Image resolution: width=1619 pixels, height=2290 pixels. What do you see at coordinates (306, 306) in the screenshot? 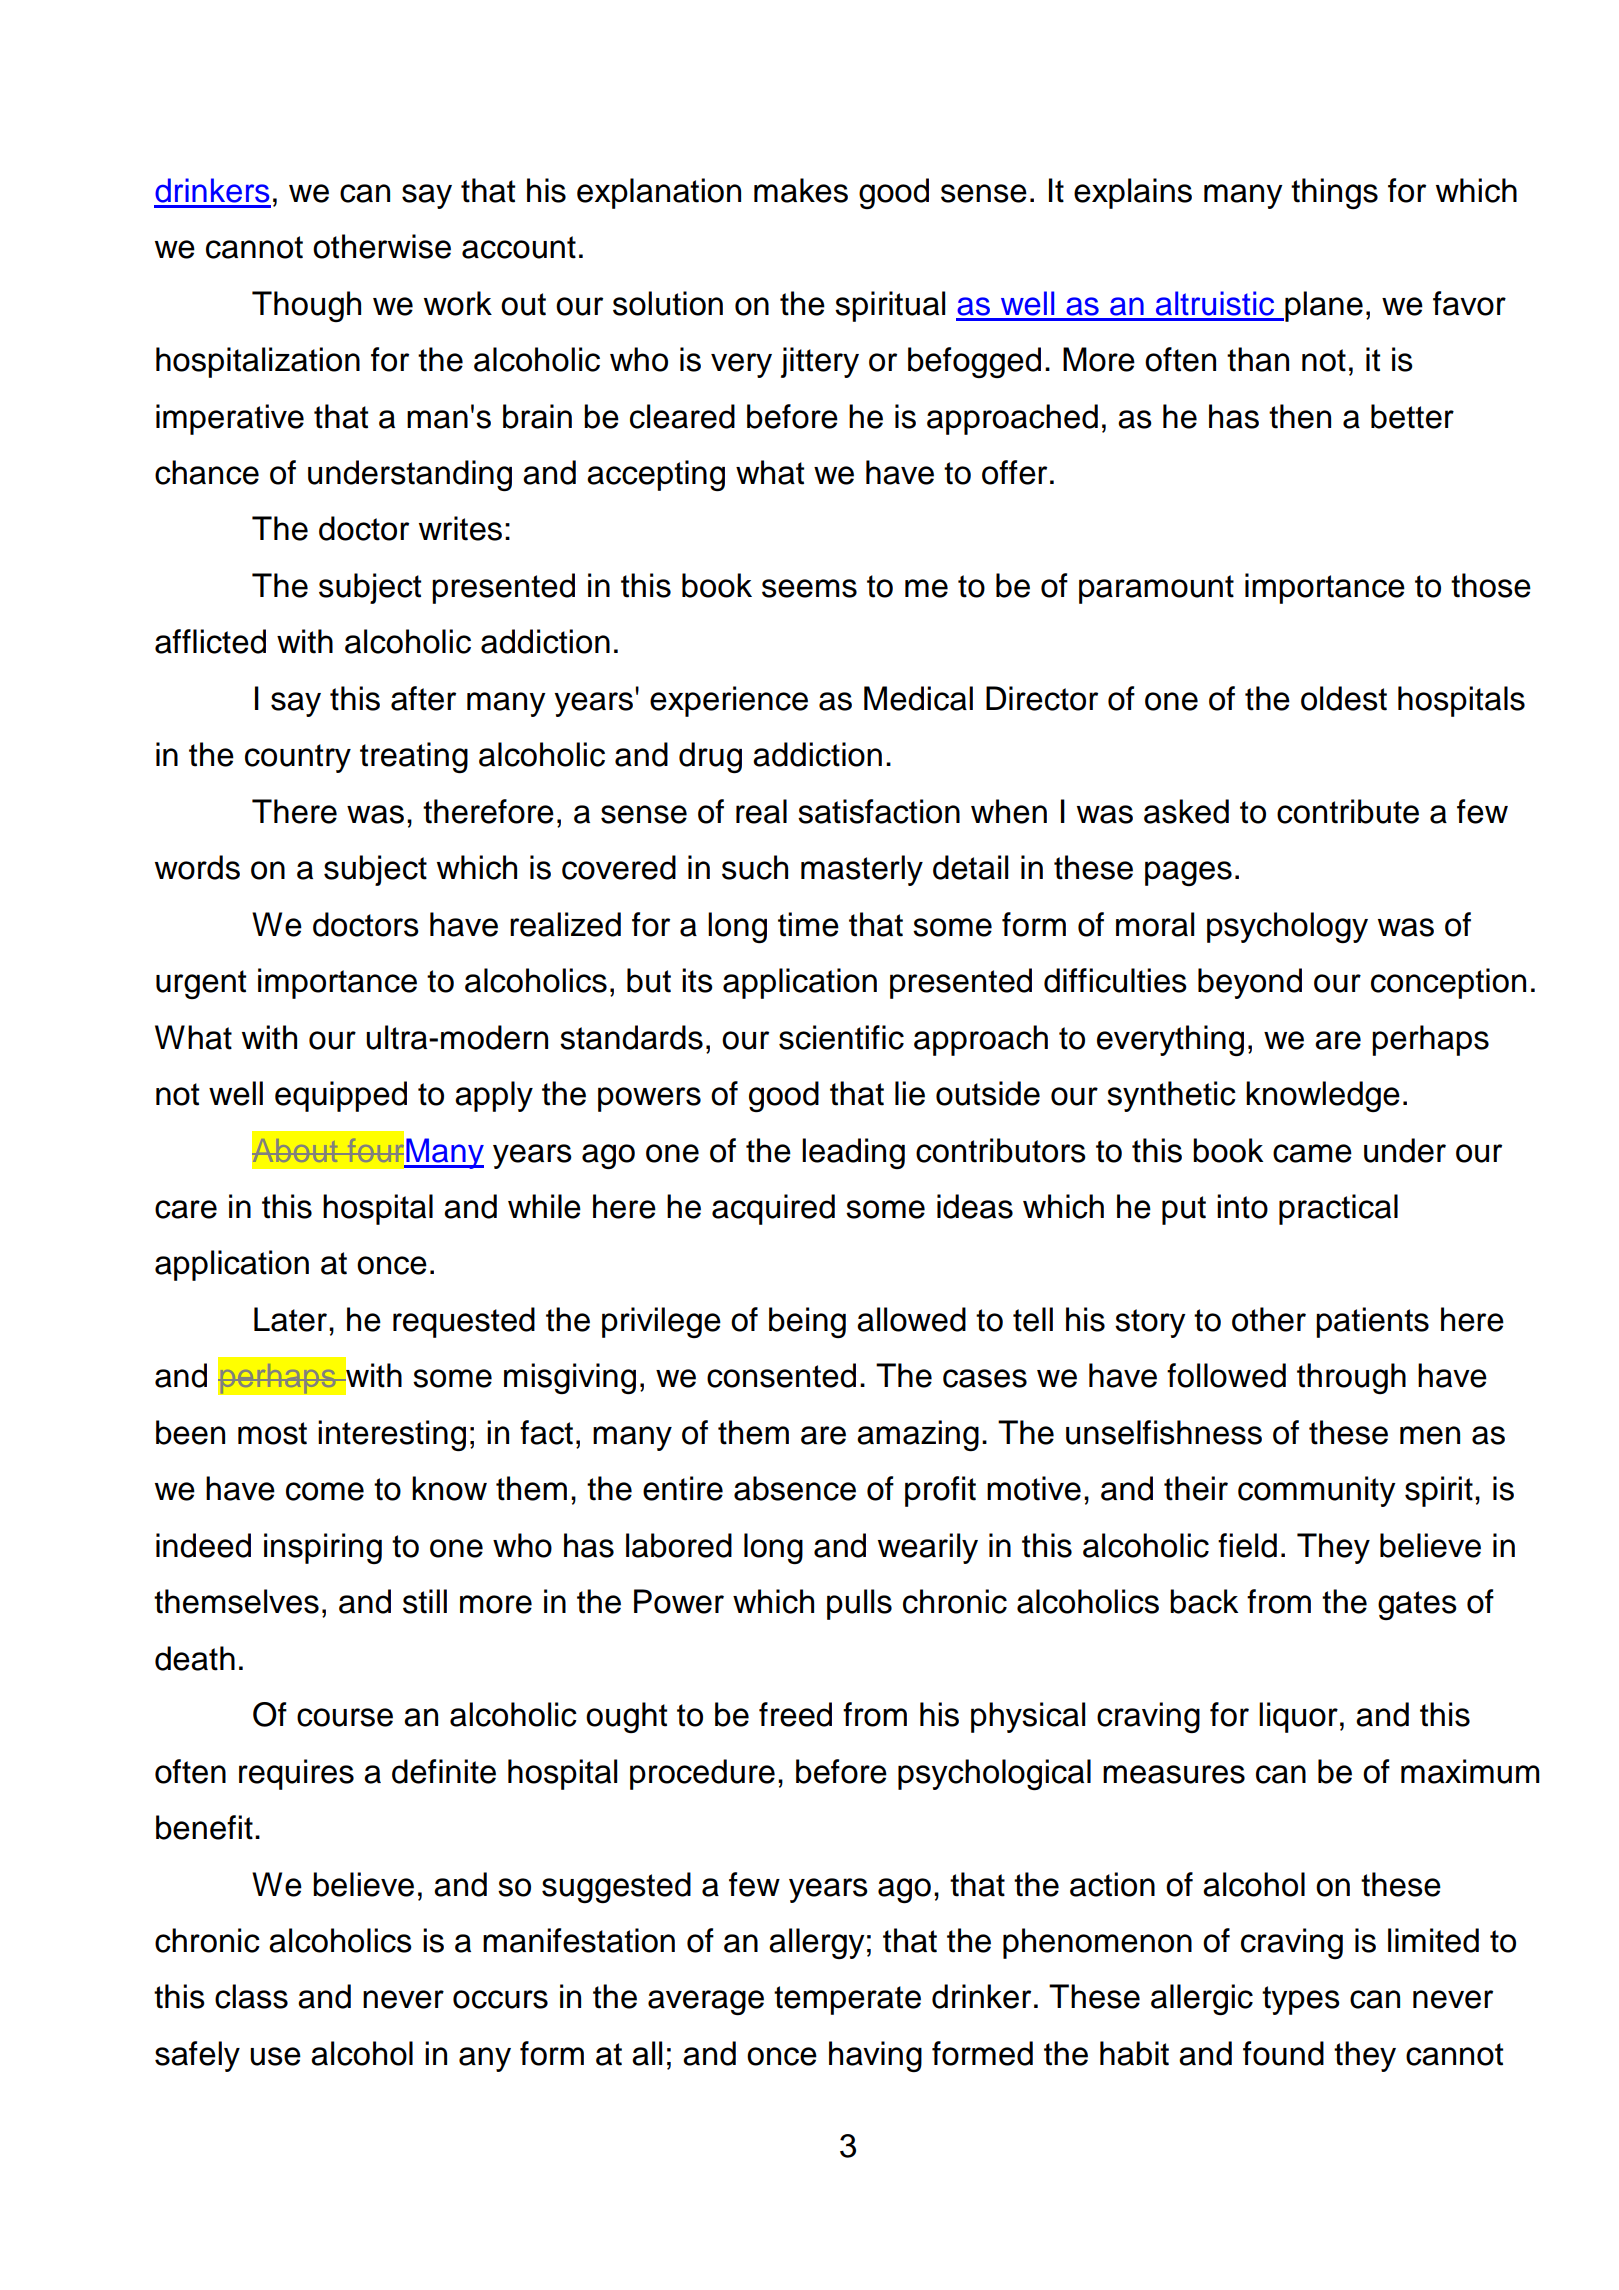
I see `Though` at bounding box center [306, 306].
